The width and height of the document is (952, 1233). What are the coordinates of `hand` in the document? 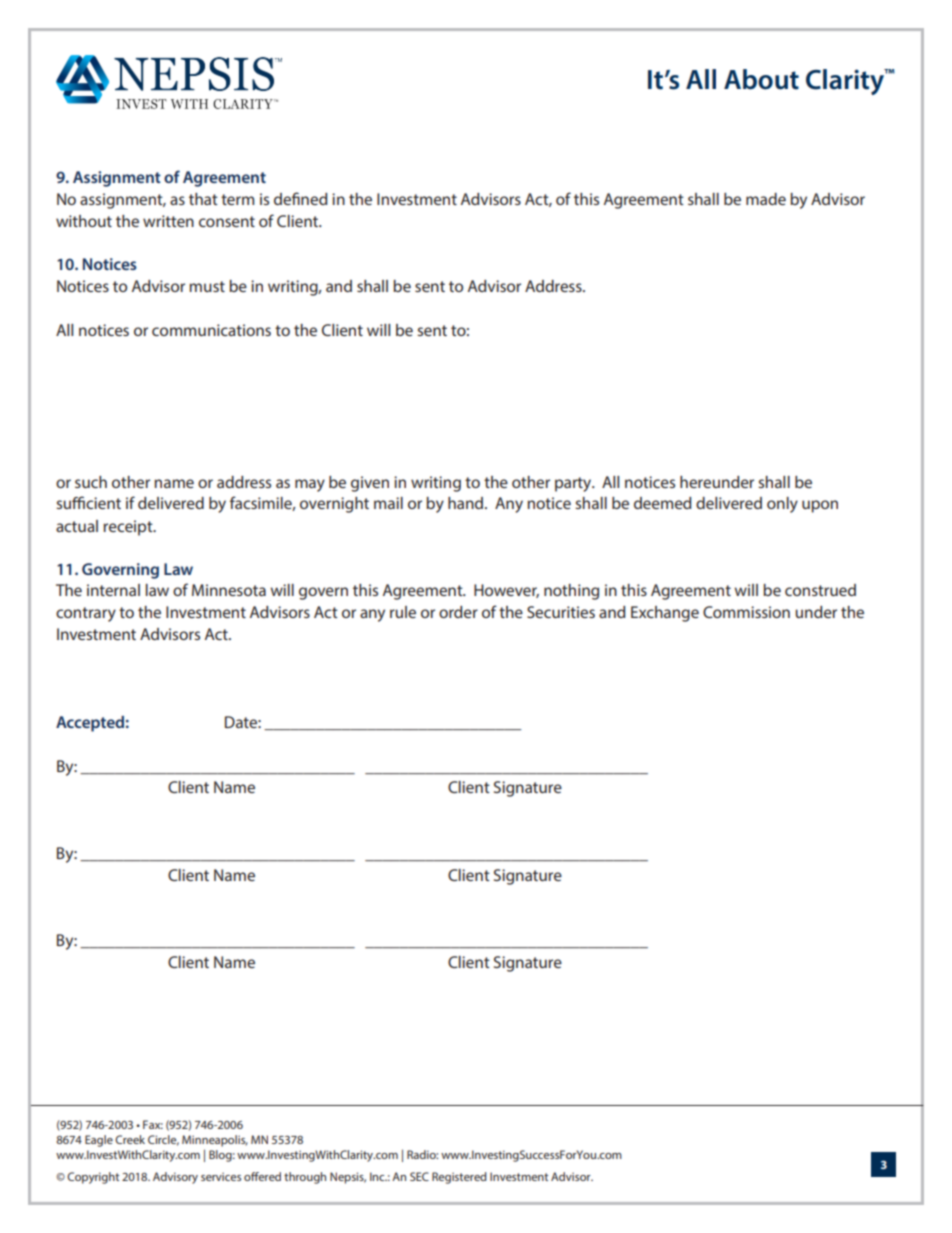 It's located at (467, 503).
